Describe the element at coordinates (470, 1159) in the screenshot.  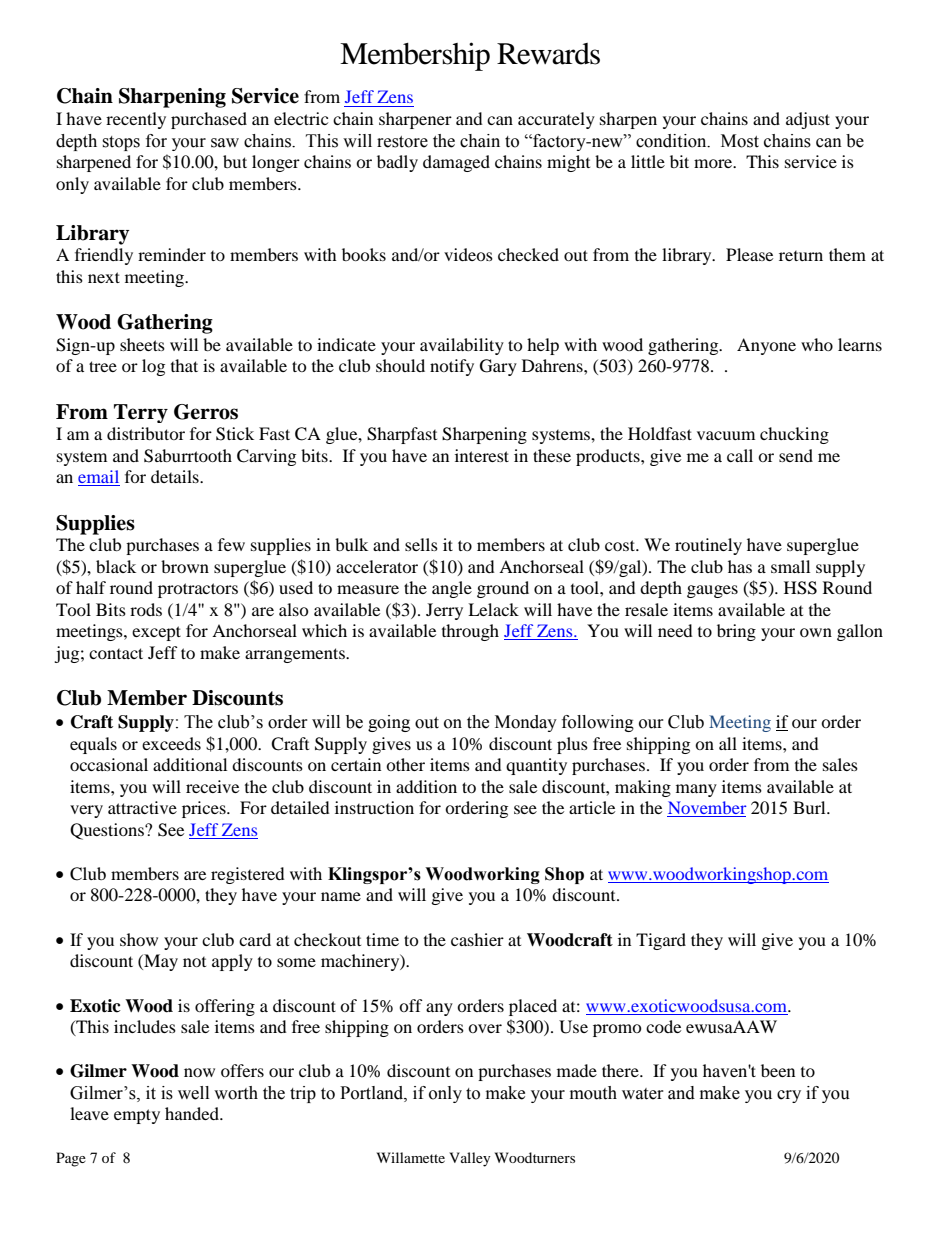
I see `Valley` at that location.
